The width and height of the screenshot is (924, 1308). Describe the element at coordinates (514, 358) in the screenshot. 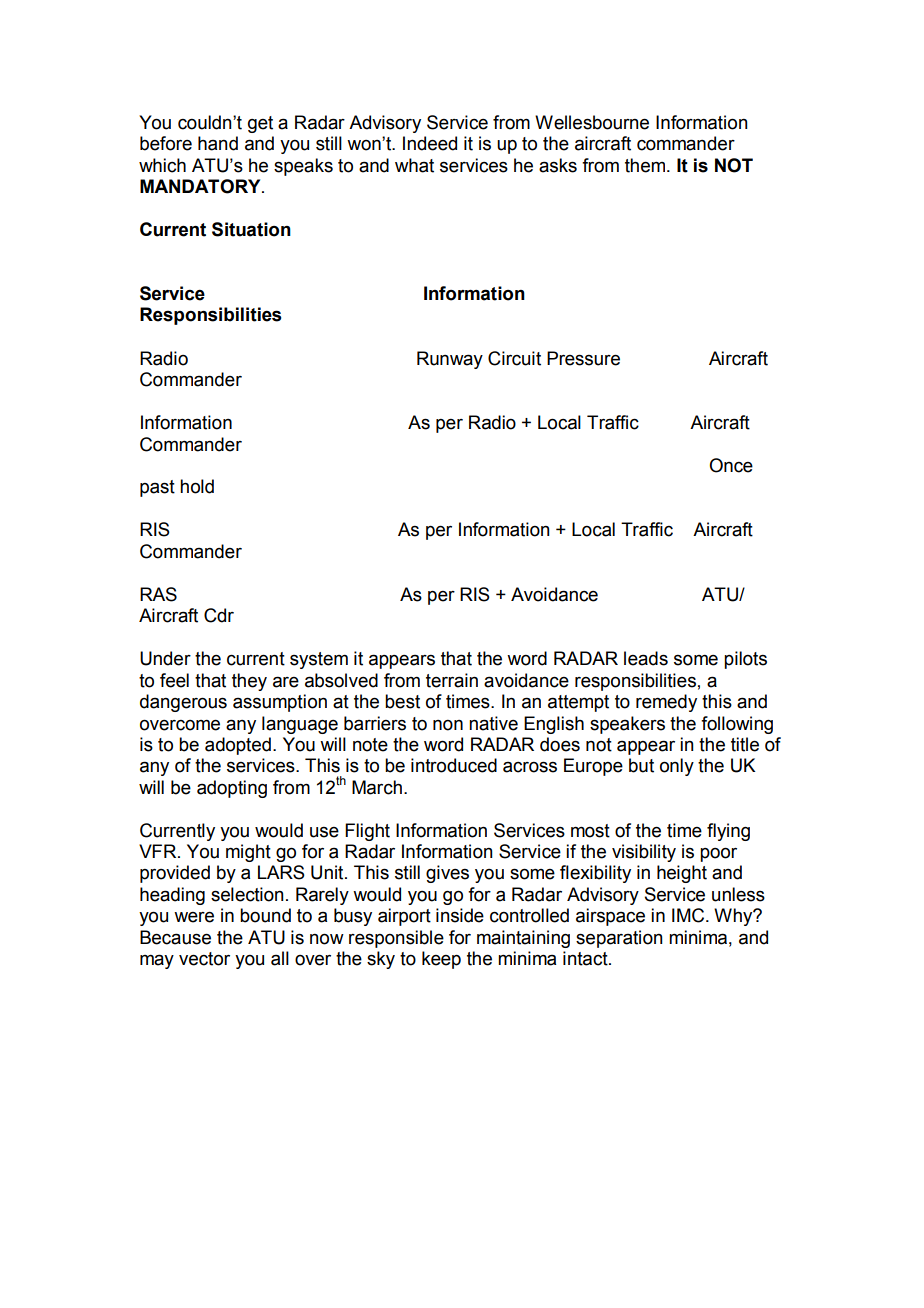

I see `Circuit` at that location.
